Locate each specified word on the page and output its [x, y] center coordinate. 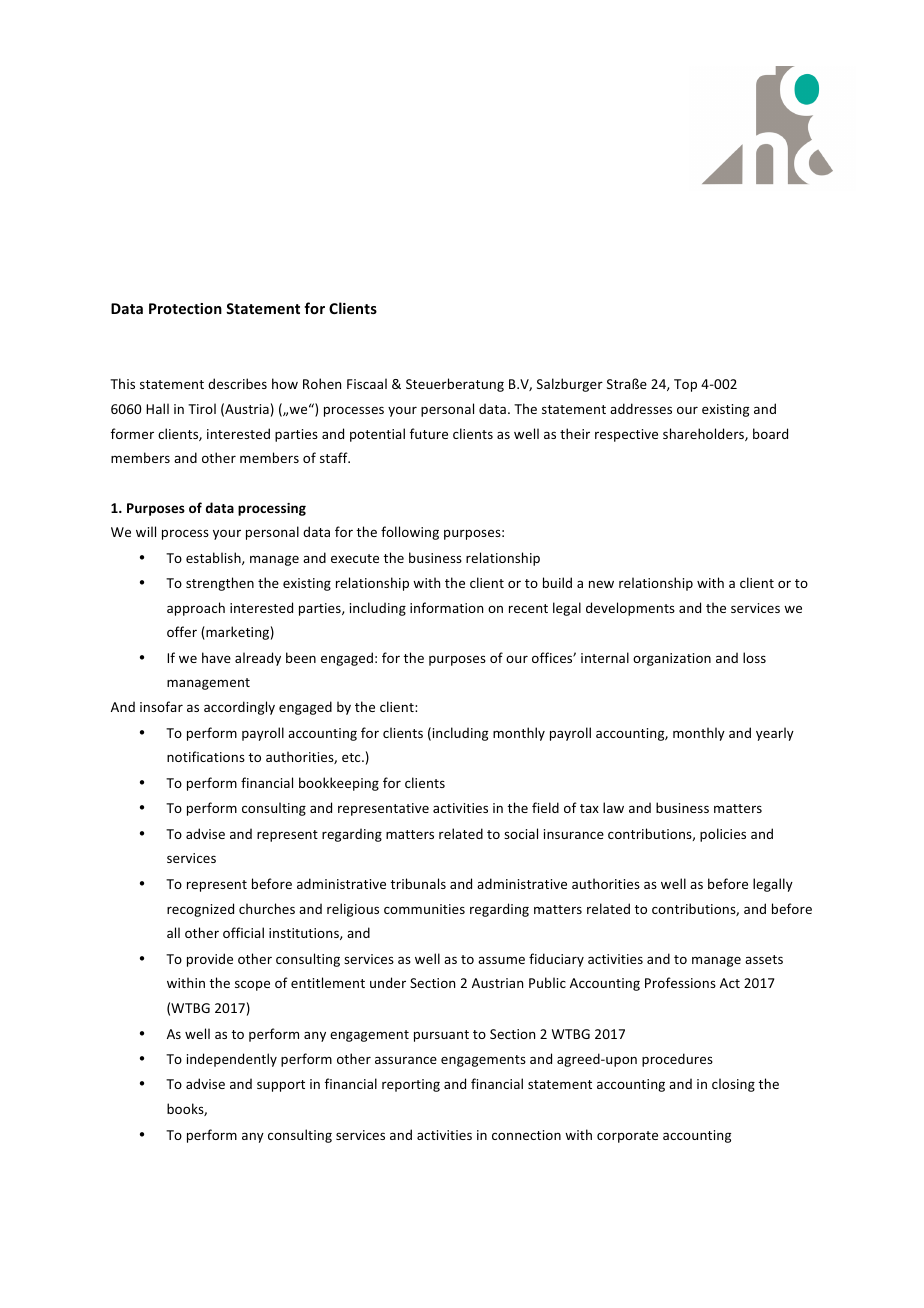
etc [352, 757]
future [429, 433]
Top [685, 385]
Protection [185, 308]
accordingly [239, 708]
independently [232, 1060]
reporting [411, 1085]
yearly [775, 734]
